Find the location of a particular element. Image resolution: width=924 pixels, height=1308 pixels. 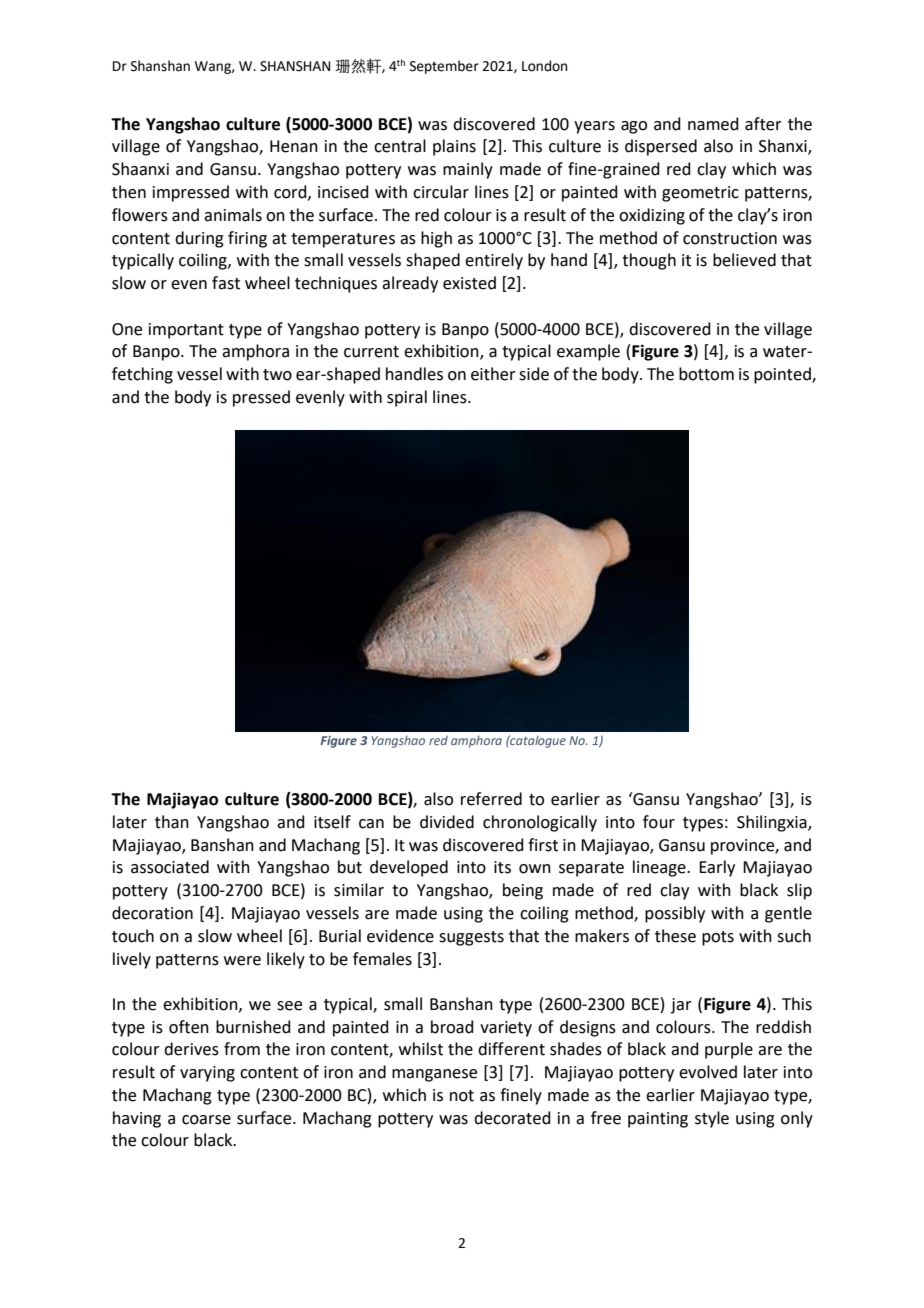

referred is located at coordinates (491, 799).
